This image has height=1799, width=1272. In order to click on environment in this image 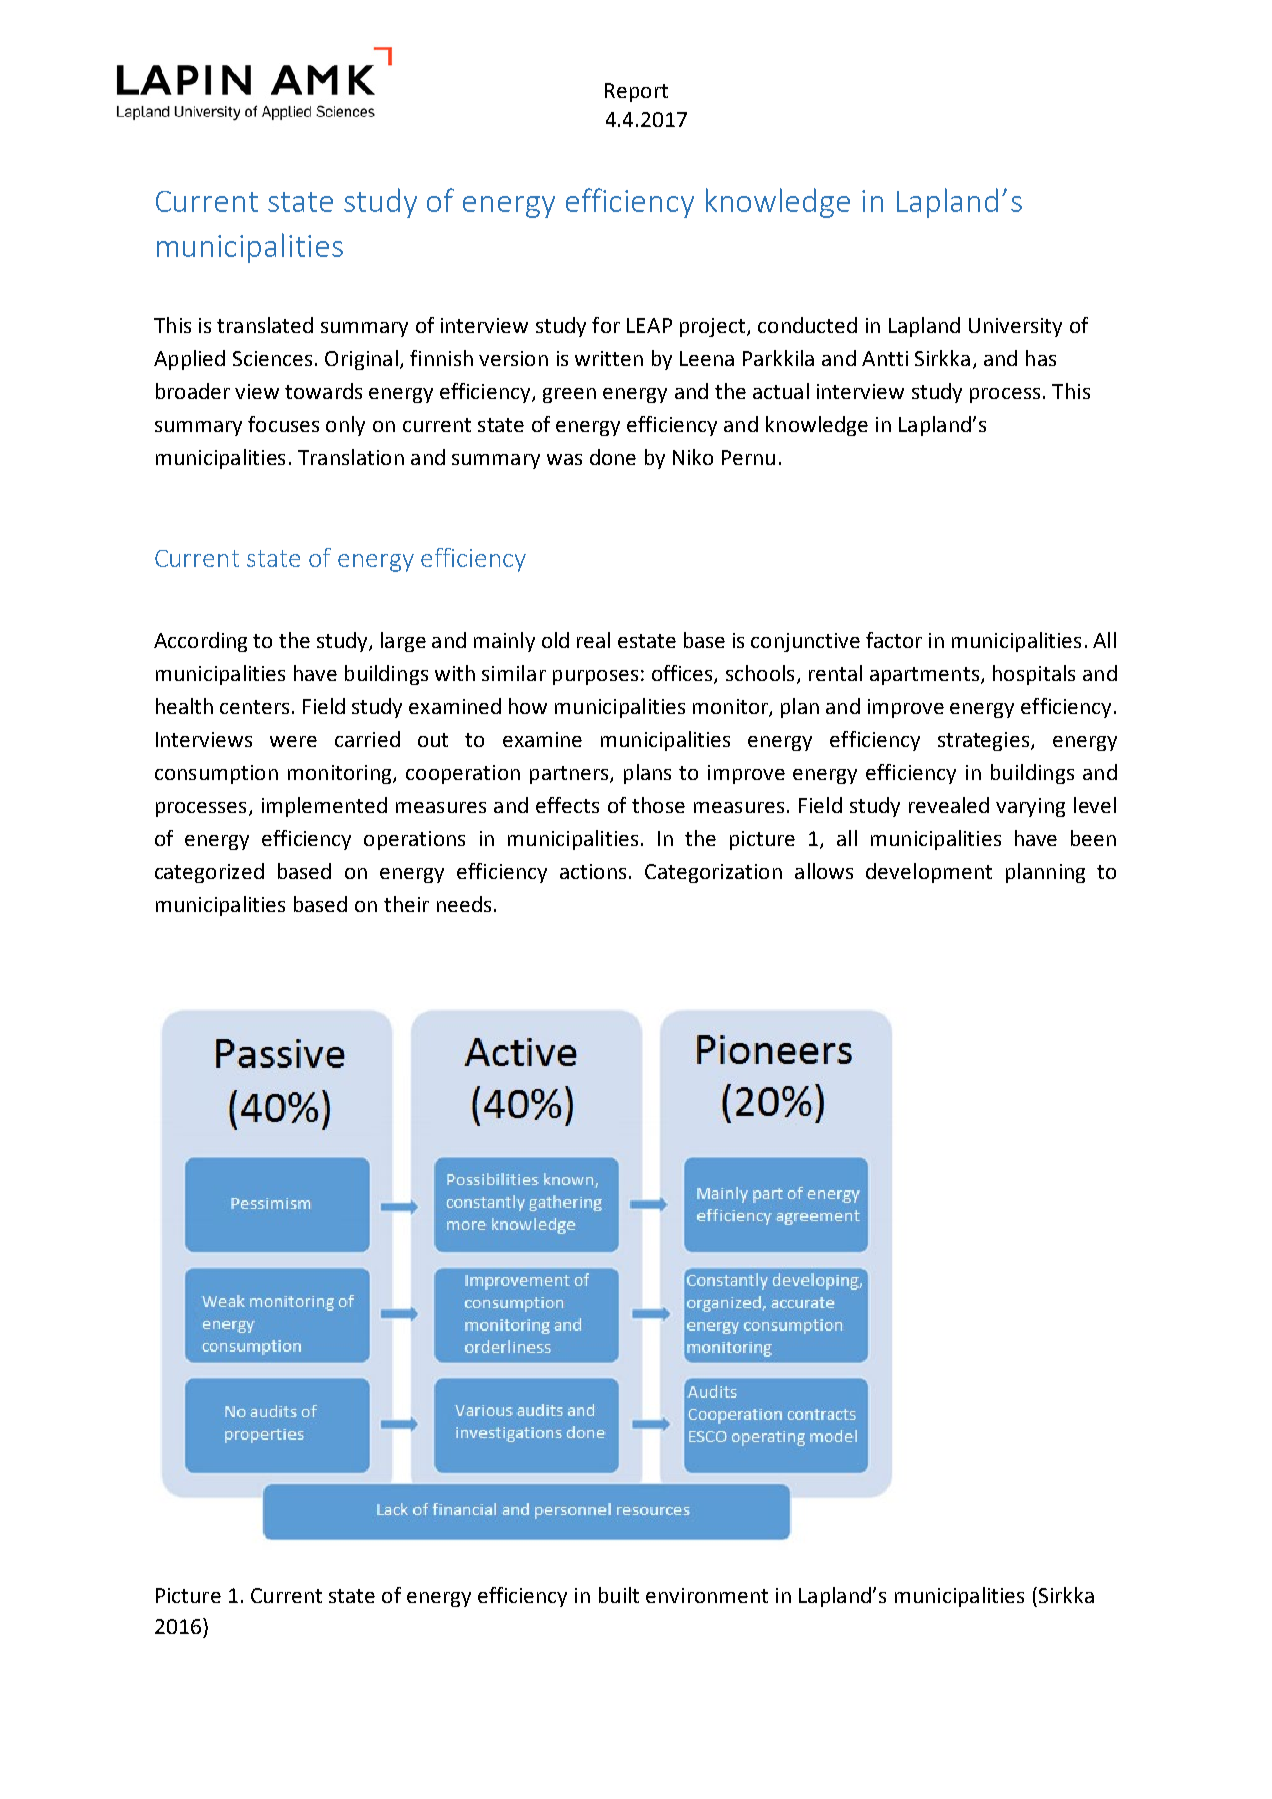, I will do `click(707, 1595)`.
